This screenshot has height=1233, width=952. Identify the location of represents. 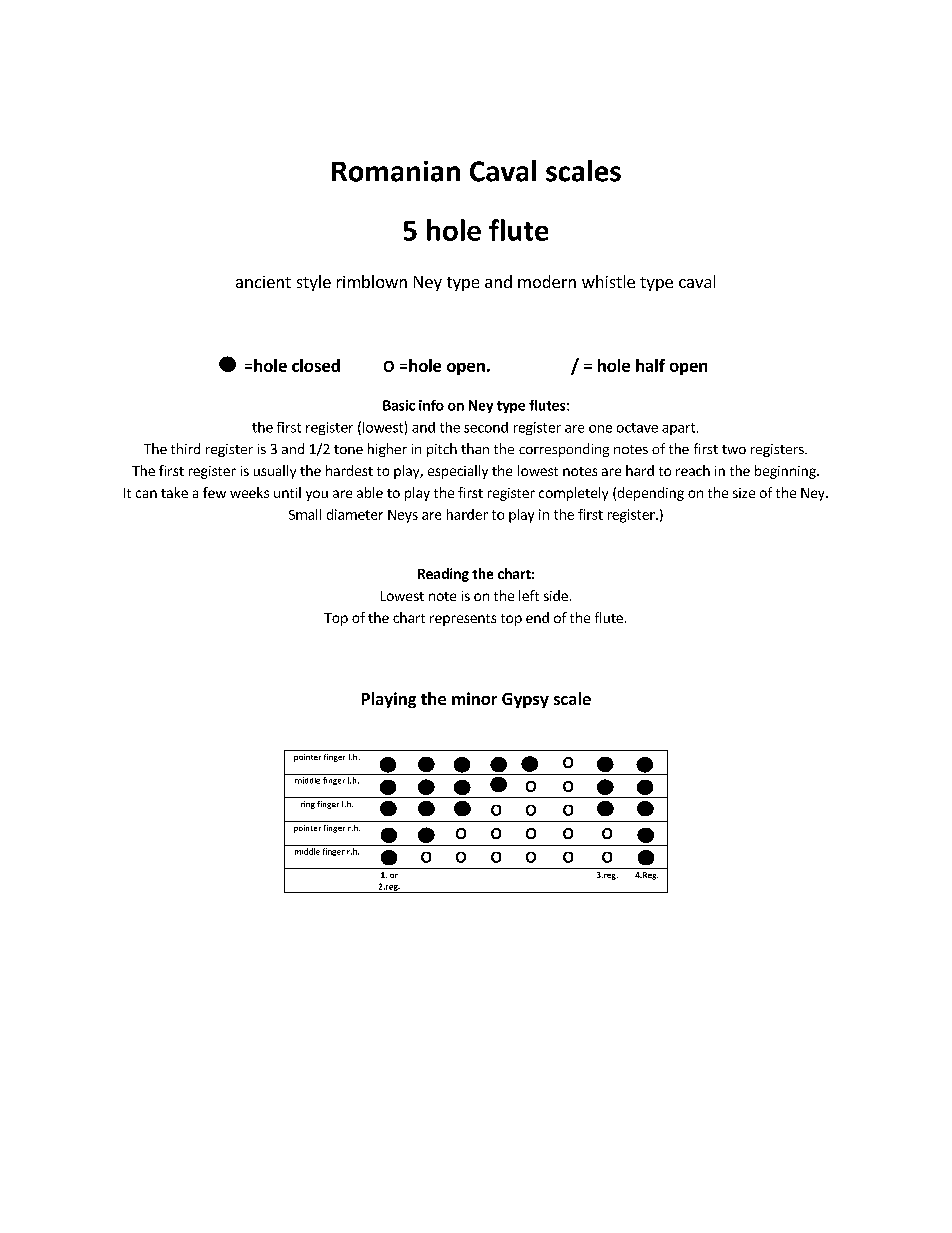
(463, 620).
